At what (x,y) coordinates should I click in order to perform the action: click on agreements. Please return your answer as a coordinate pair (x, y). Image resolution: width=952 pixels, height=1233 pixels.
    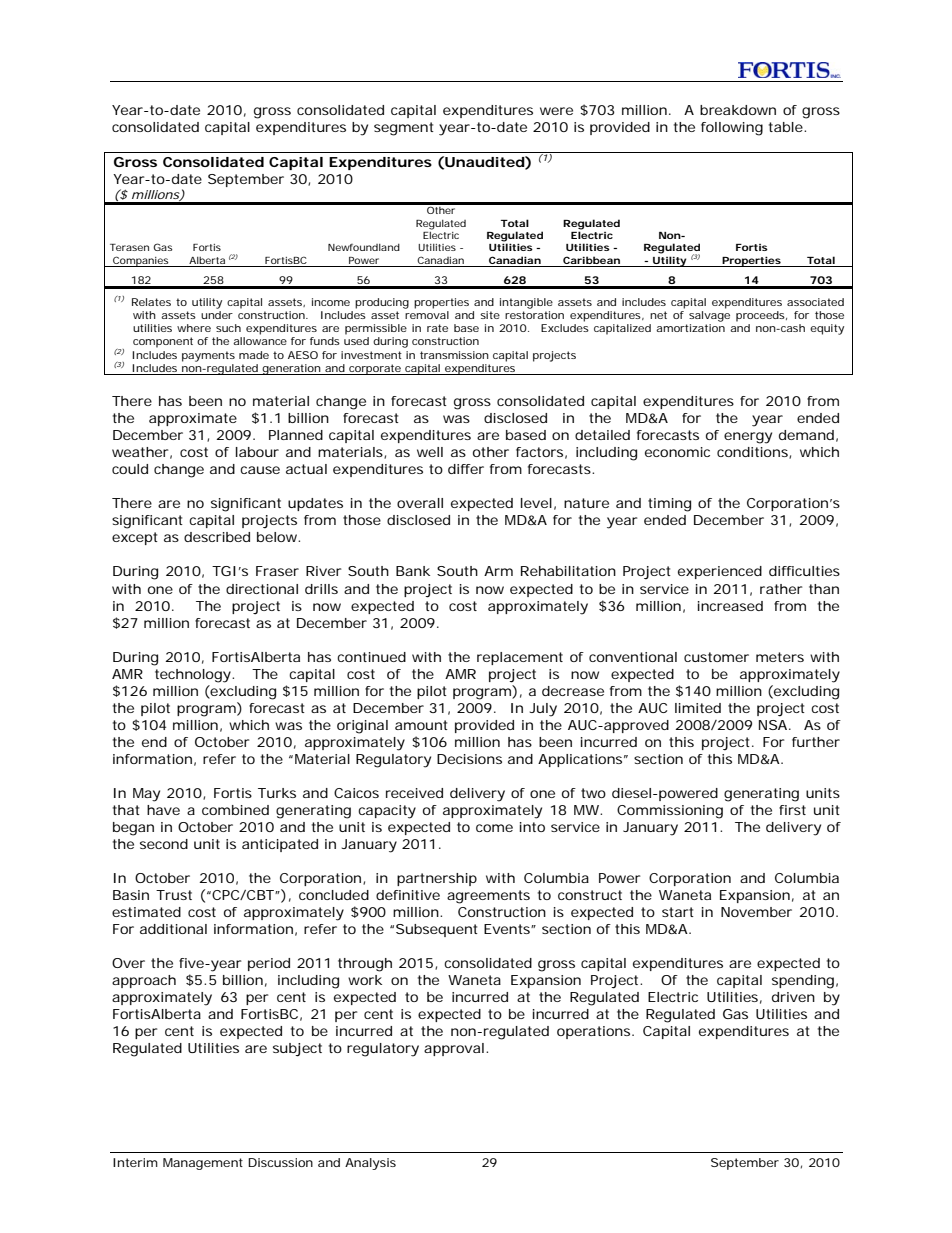
    Looking at the image, I should click on (488, 897).
